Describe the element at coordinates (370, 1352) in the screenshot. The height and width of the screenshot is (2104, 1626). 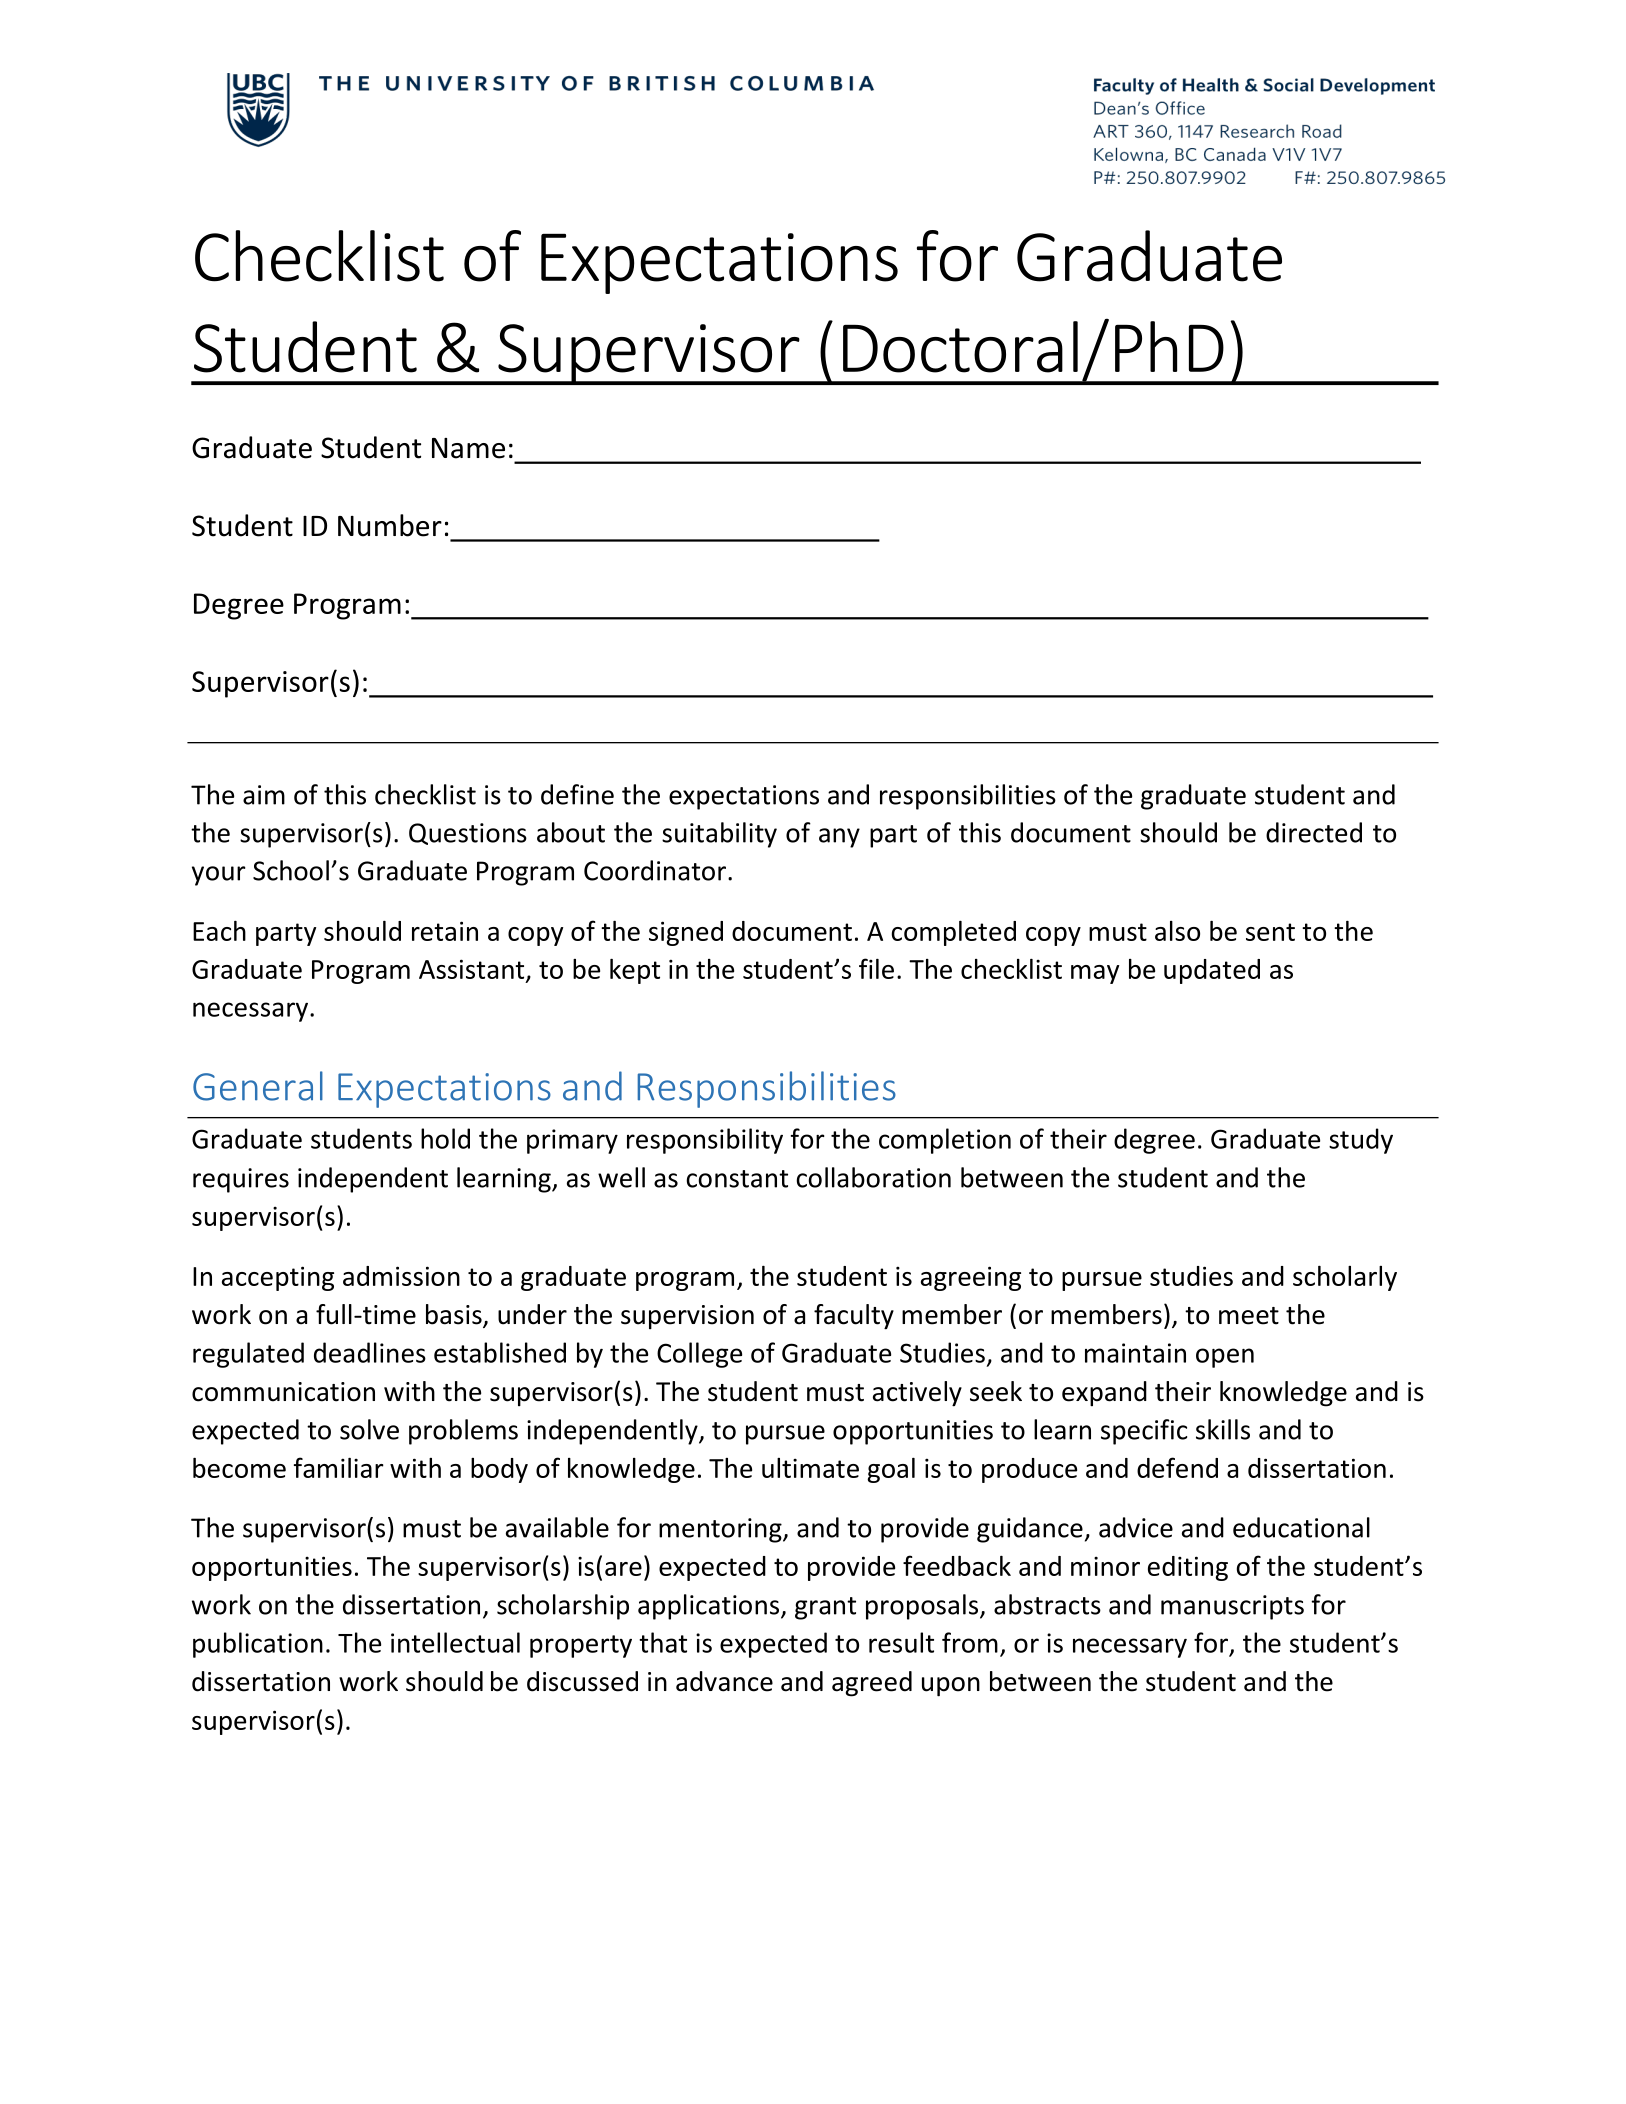
I see `deadlines` at that location.
